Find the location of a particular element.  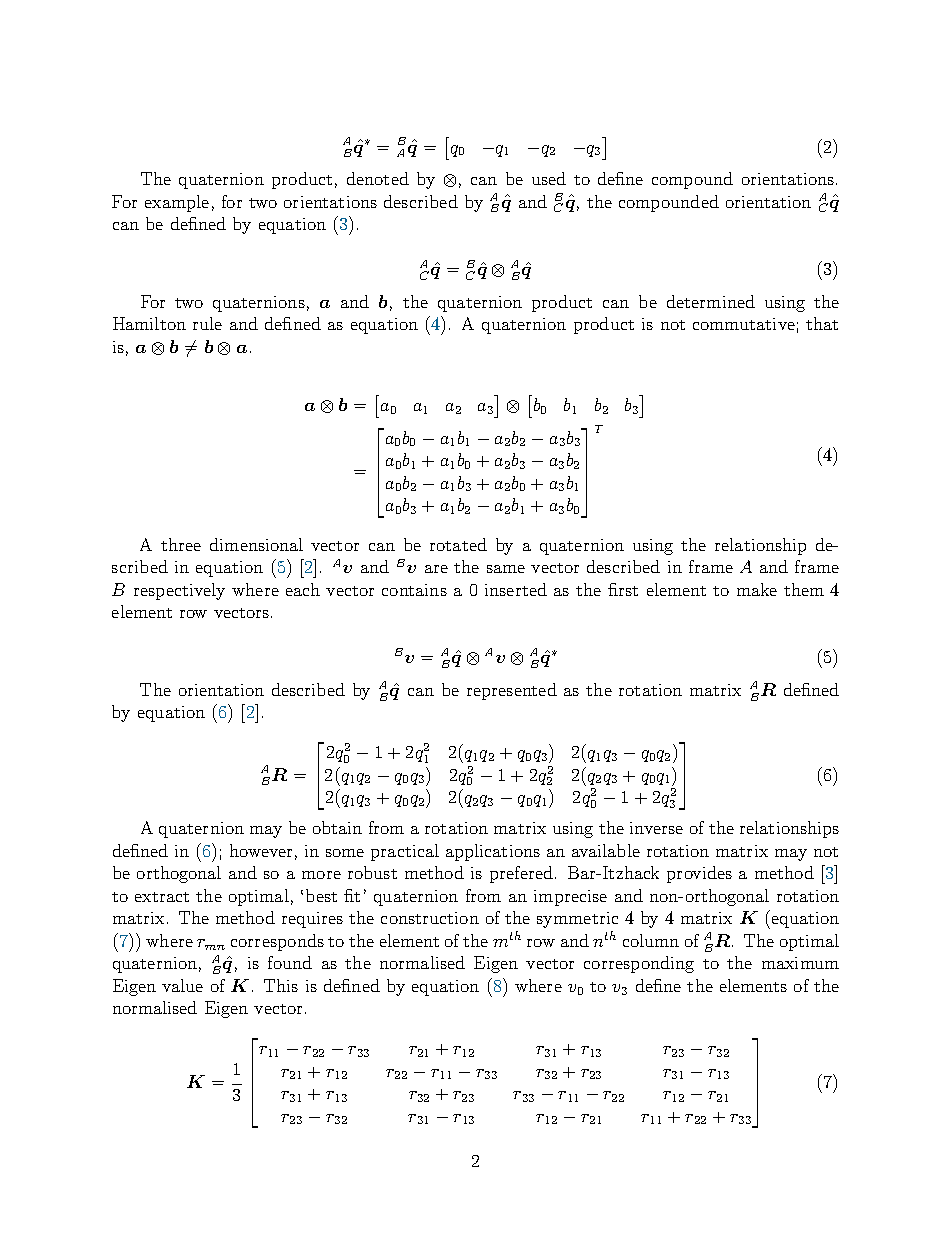

same is located at coordinates (506, 569).
